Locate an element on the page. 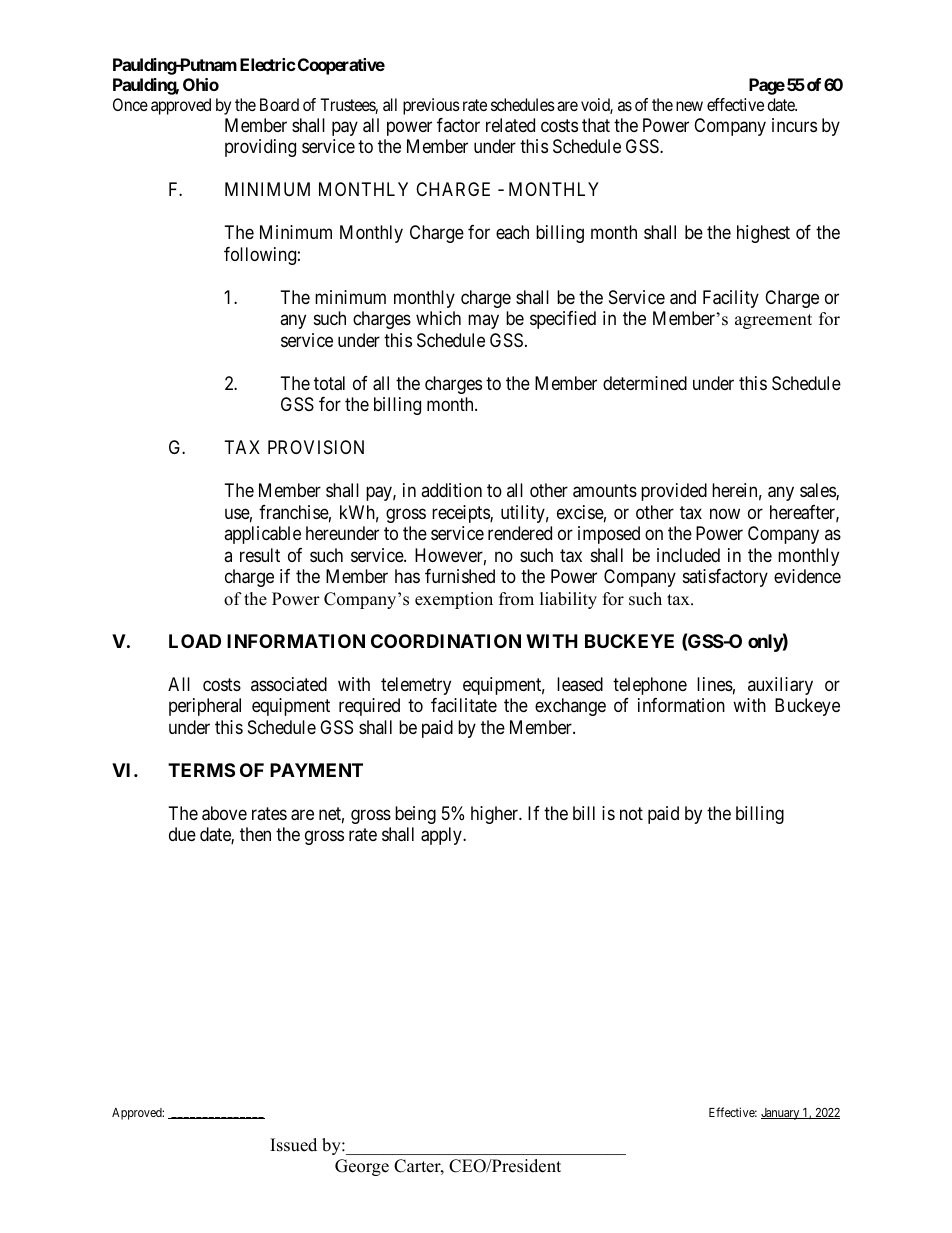 Image resolution: width=952 pixels, height=1233 pixels. exemption is located at coordinates (454, 600).
